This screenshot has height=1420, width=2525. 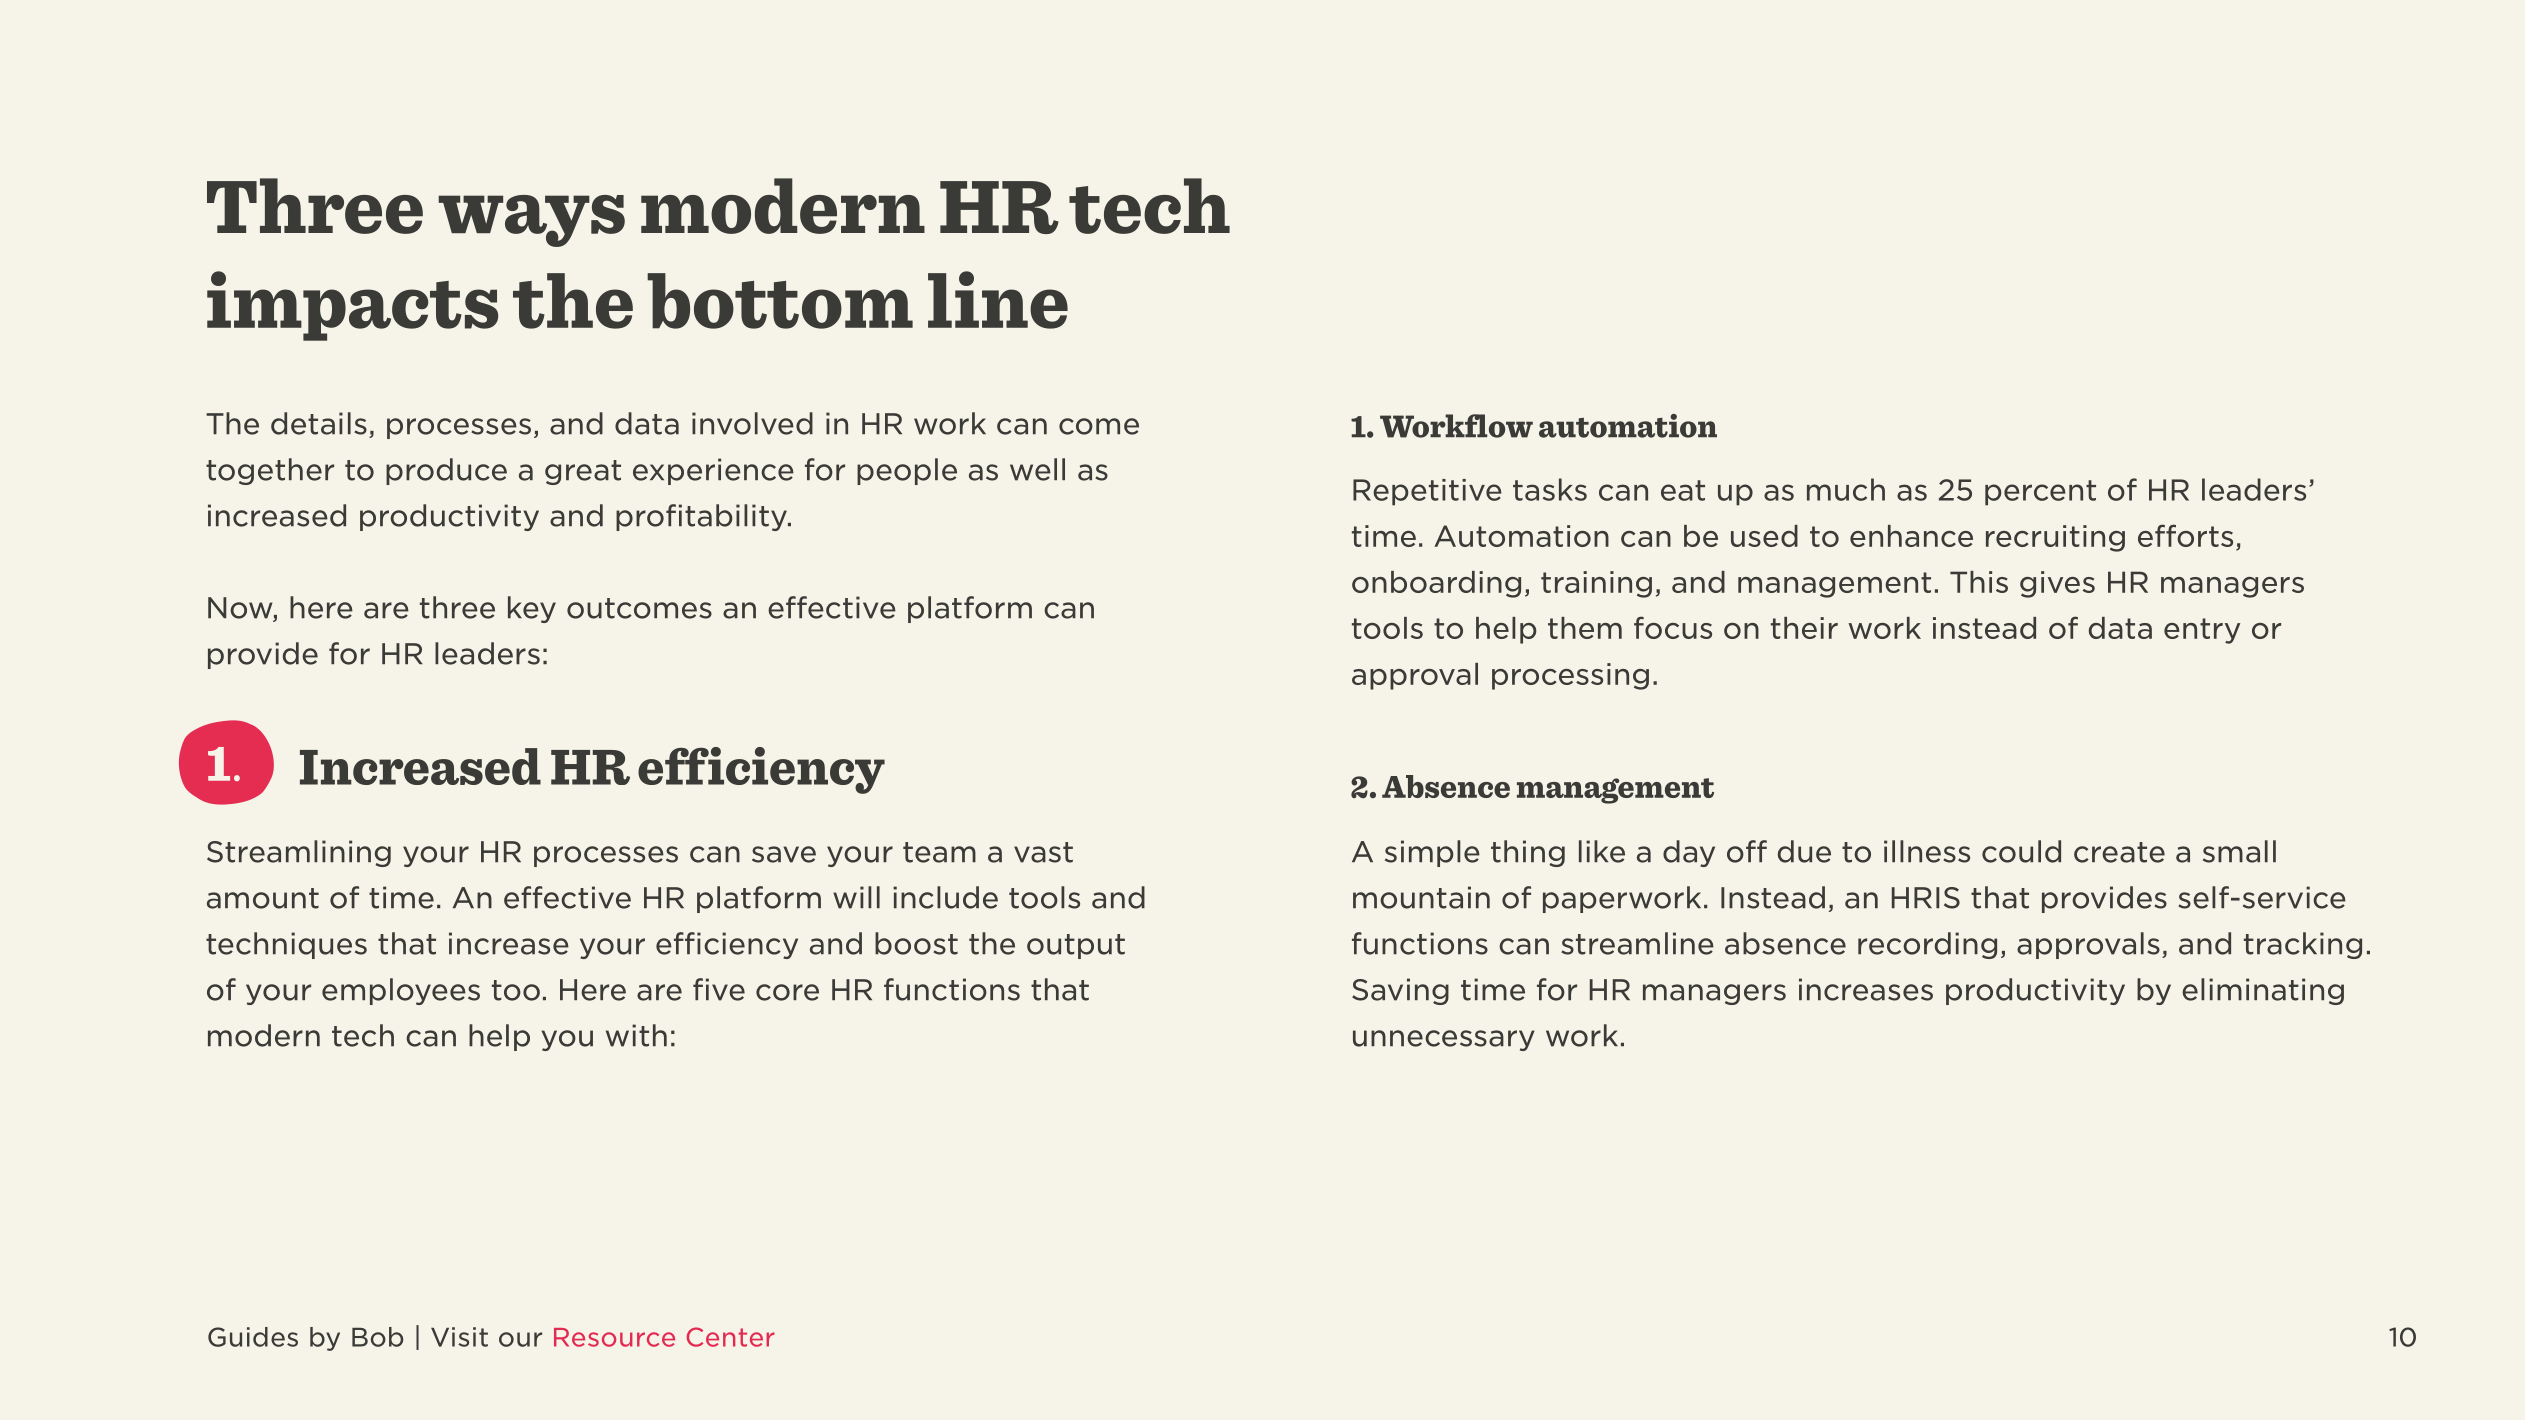 I want to click on with, so click(x=636, y=1035).
